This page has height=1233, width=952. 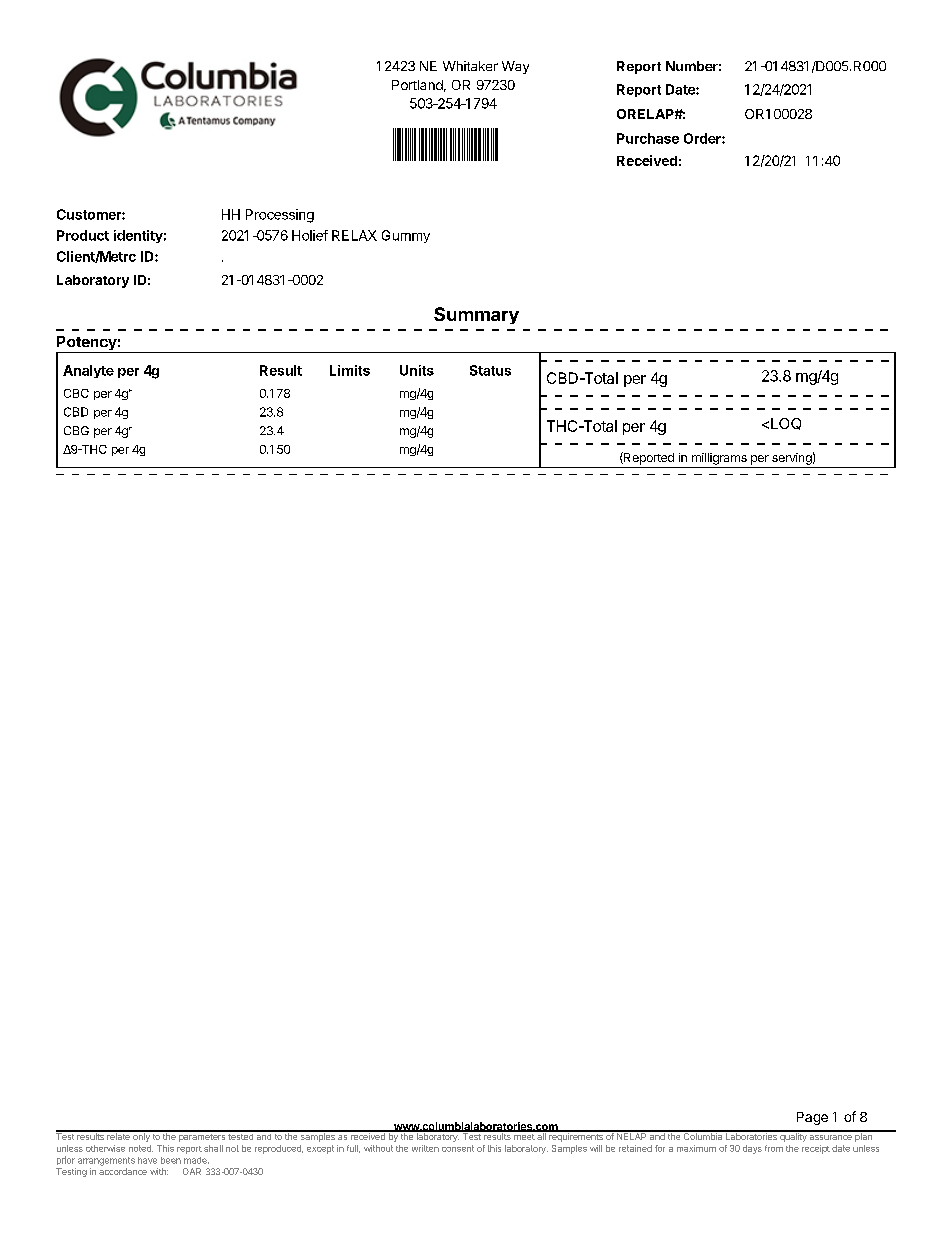 I want to click on noted, so click(x=141, y=1148).
